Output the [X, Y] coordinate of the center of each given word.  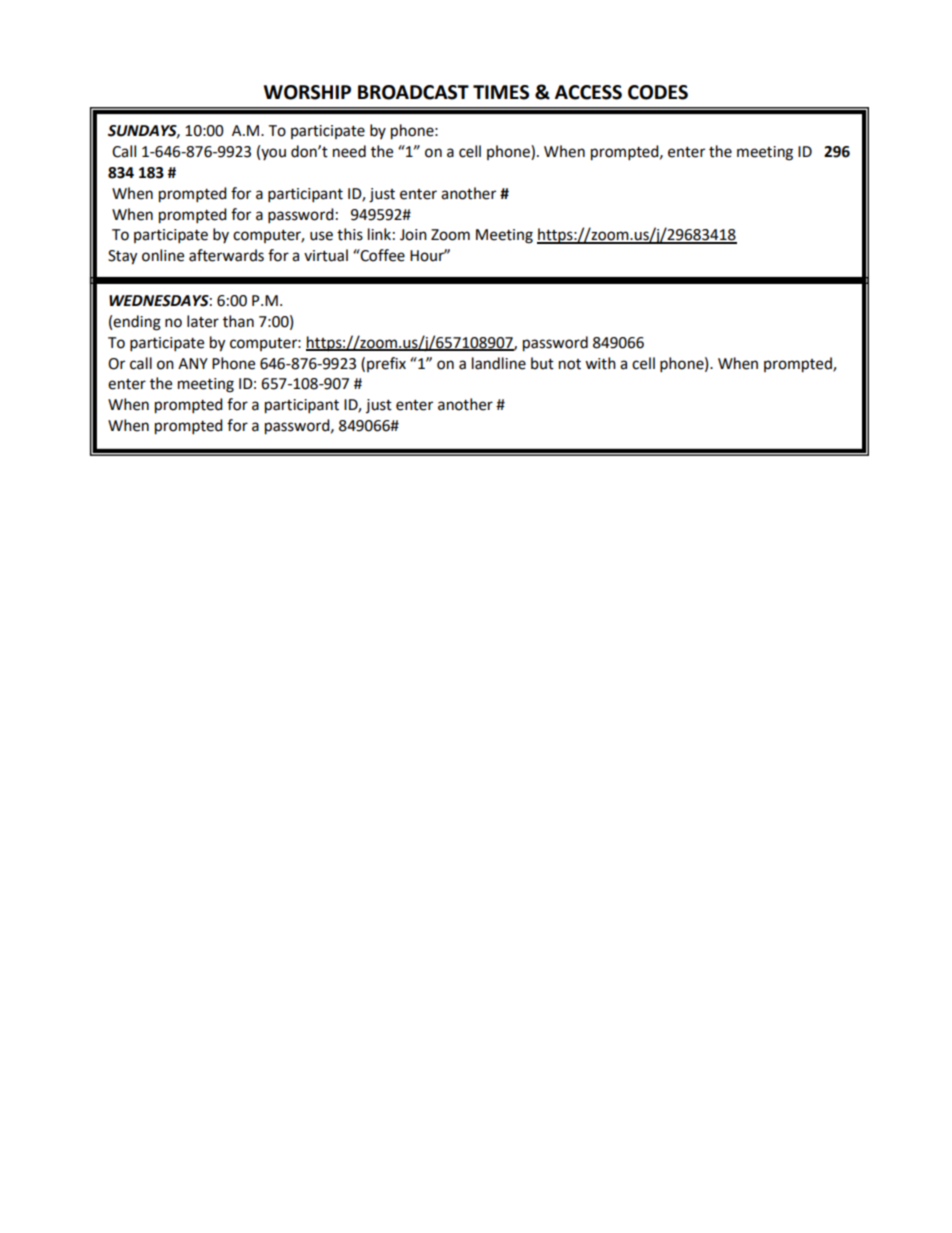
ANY [193, 363]
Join [413, 235]
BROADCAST [413, 92]
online [163, 255]
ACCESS [588, 92]
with [600, 363]
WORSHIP [307, 92]
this [350, 234]
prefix [386, 364]
